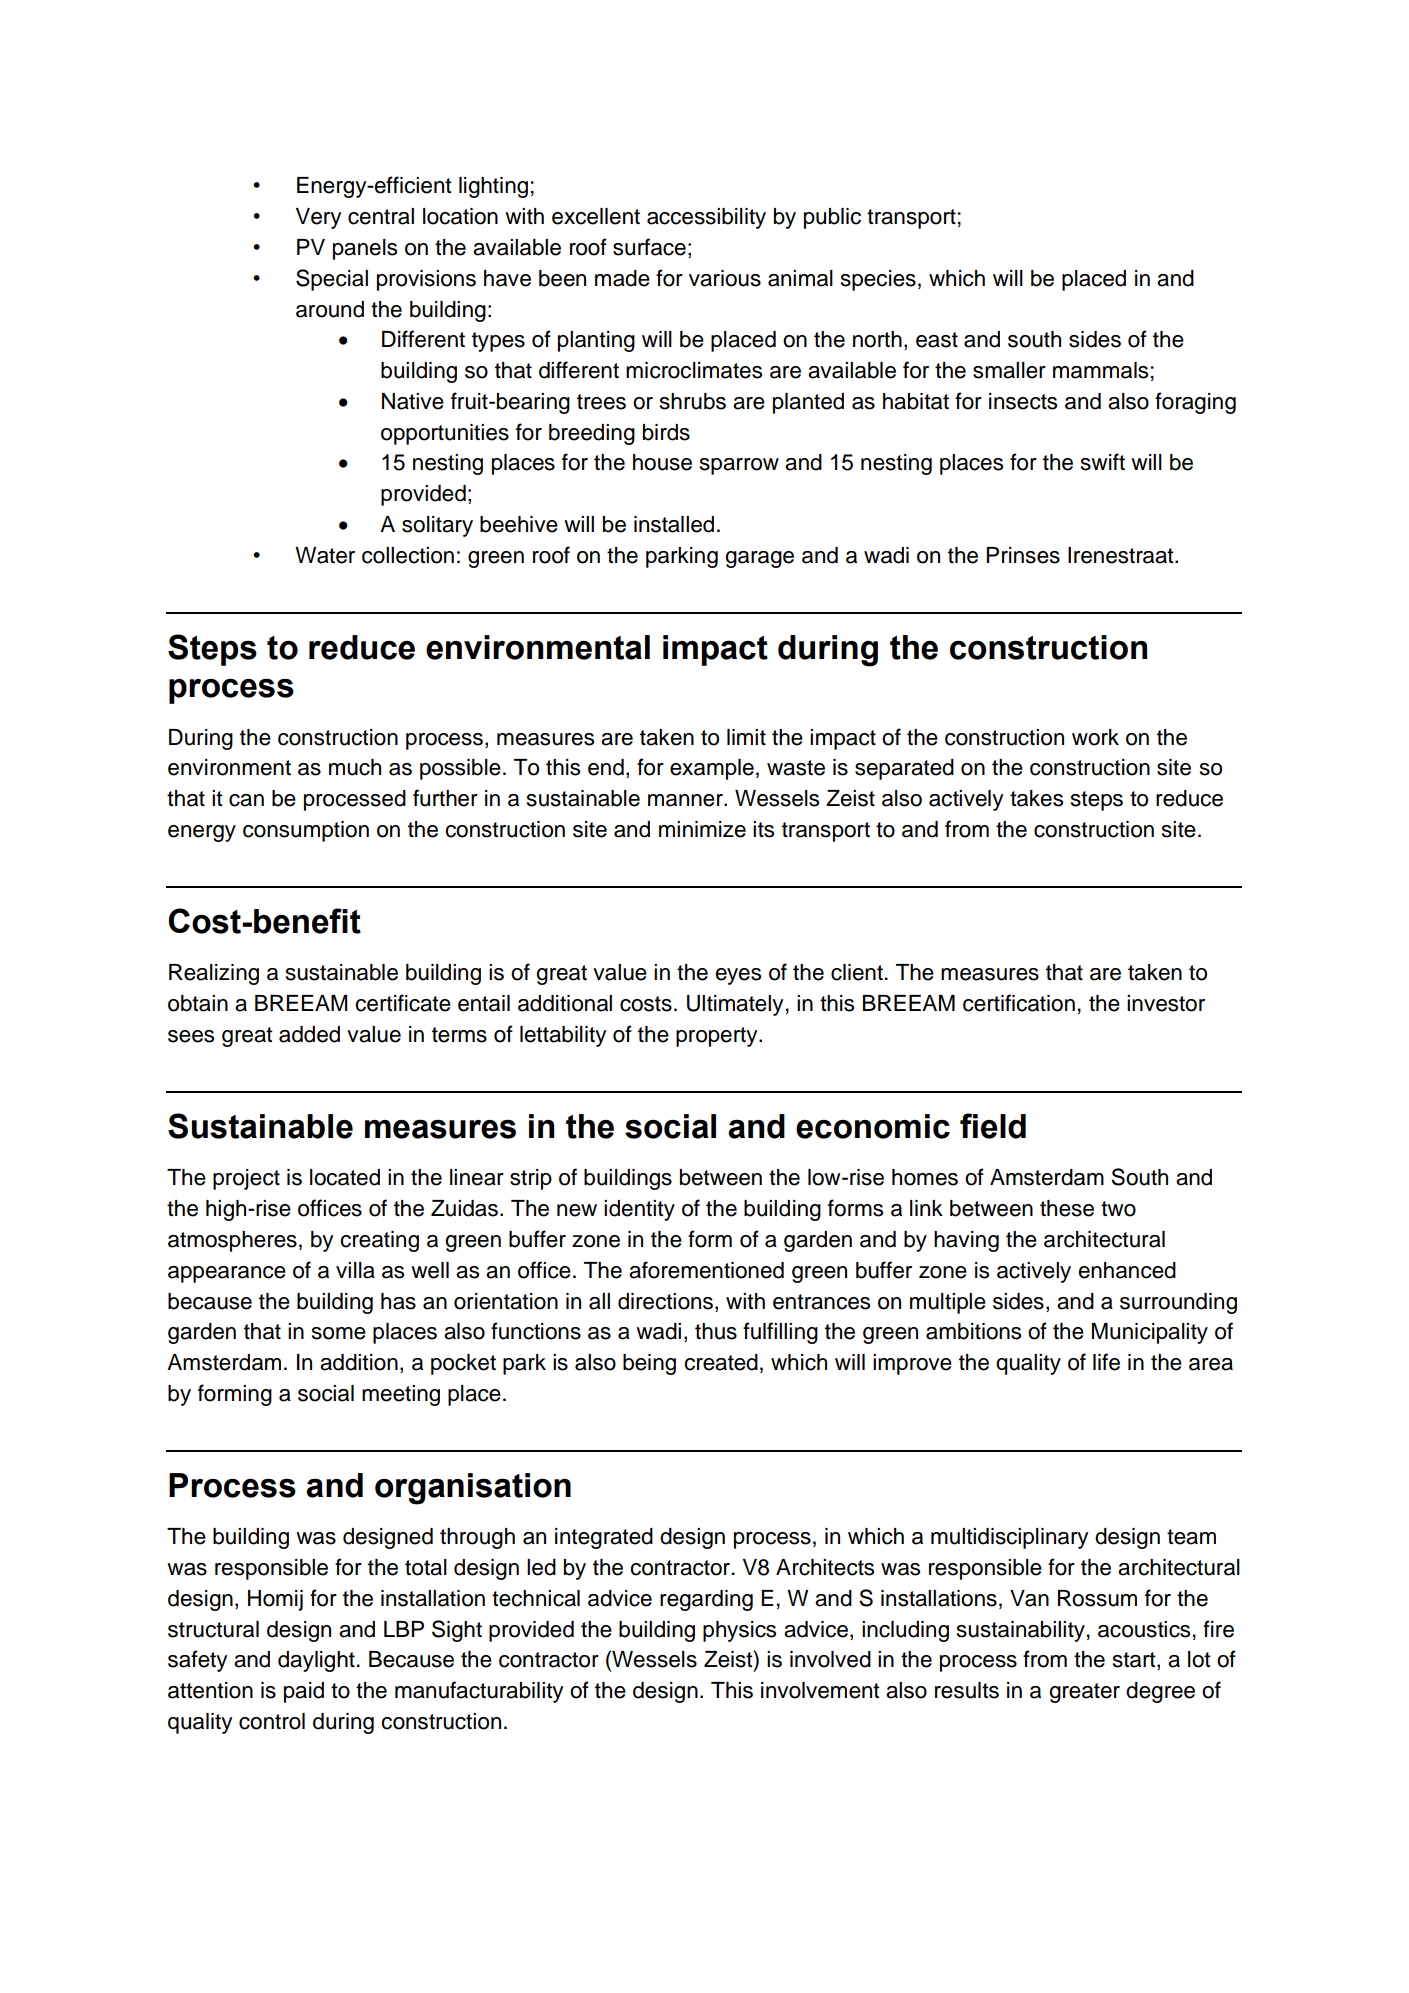 Image resolution: width=1409 pixels, height=1993 pixels. What do you see at coordinates (993, 1126) in the page?
I see `field` at bounding box center [993, 1126].
